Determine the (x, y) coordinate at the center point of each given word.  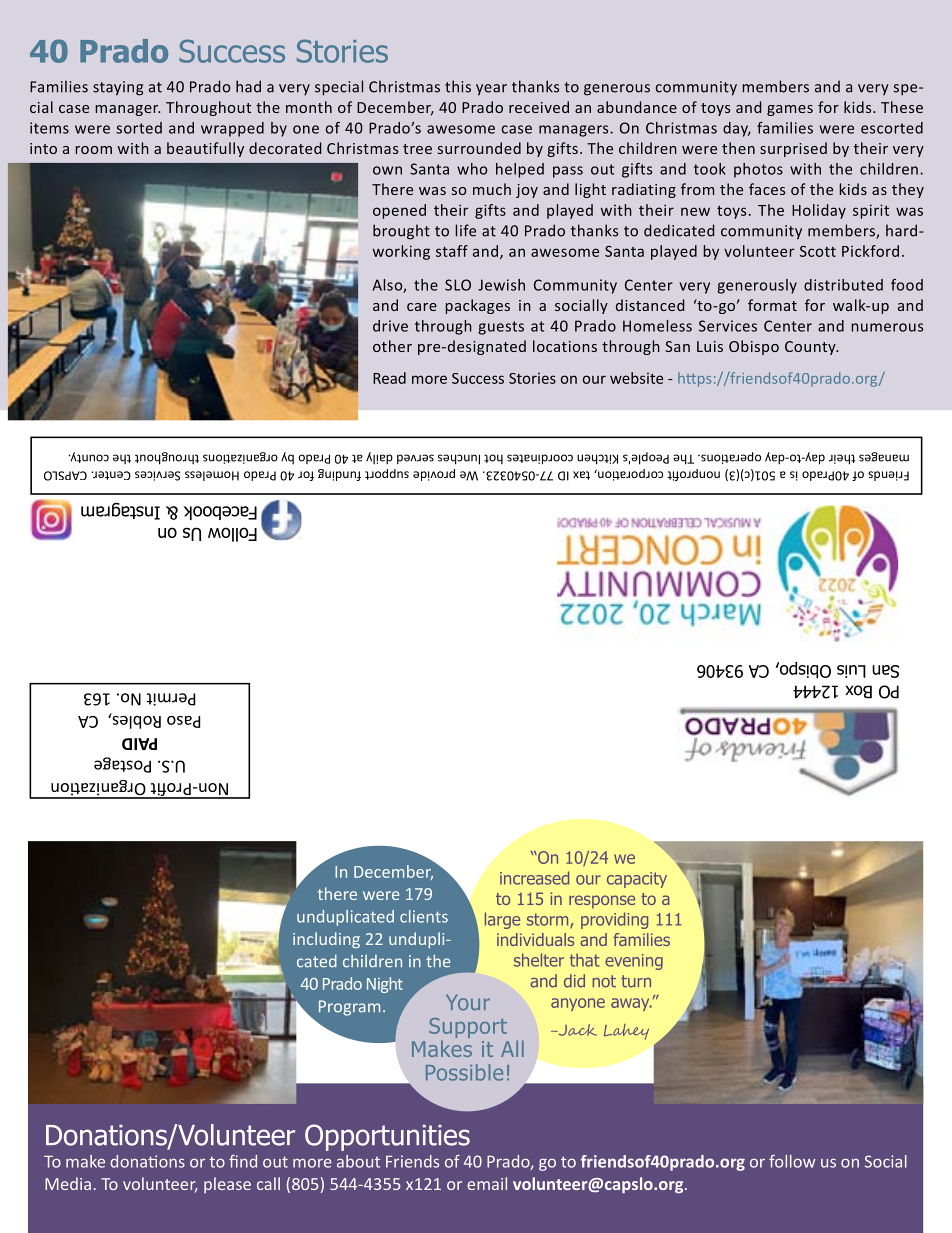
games (790, 110)
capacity (637, 880)
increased (534, 878)
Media (68, 1183)
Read (389, 378)
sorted (139, 128)
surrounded (479, 148)
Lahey (626, 1032)
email (487, 1183)
